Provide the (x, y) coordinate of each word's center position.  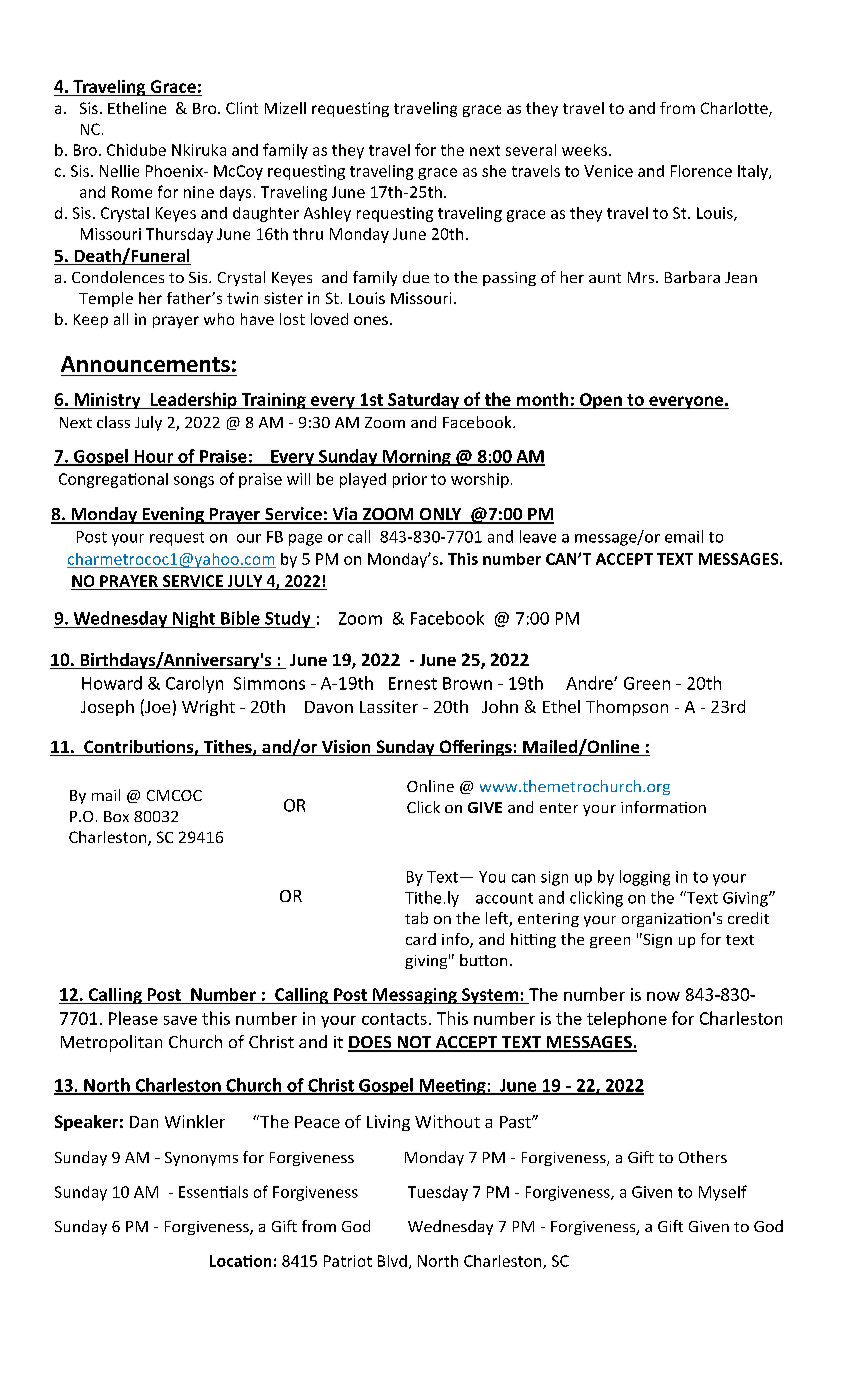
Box (116, 816)
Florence (701, 171)
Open (600, 401)
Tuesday (438, 1193)
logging (645, 878)
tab (416, 918)
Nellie (119, 171)
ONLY (440, 515)
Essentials (213, 1192)
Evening (173, 515)
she (494, 171)
